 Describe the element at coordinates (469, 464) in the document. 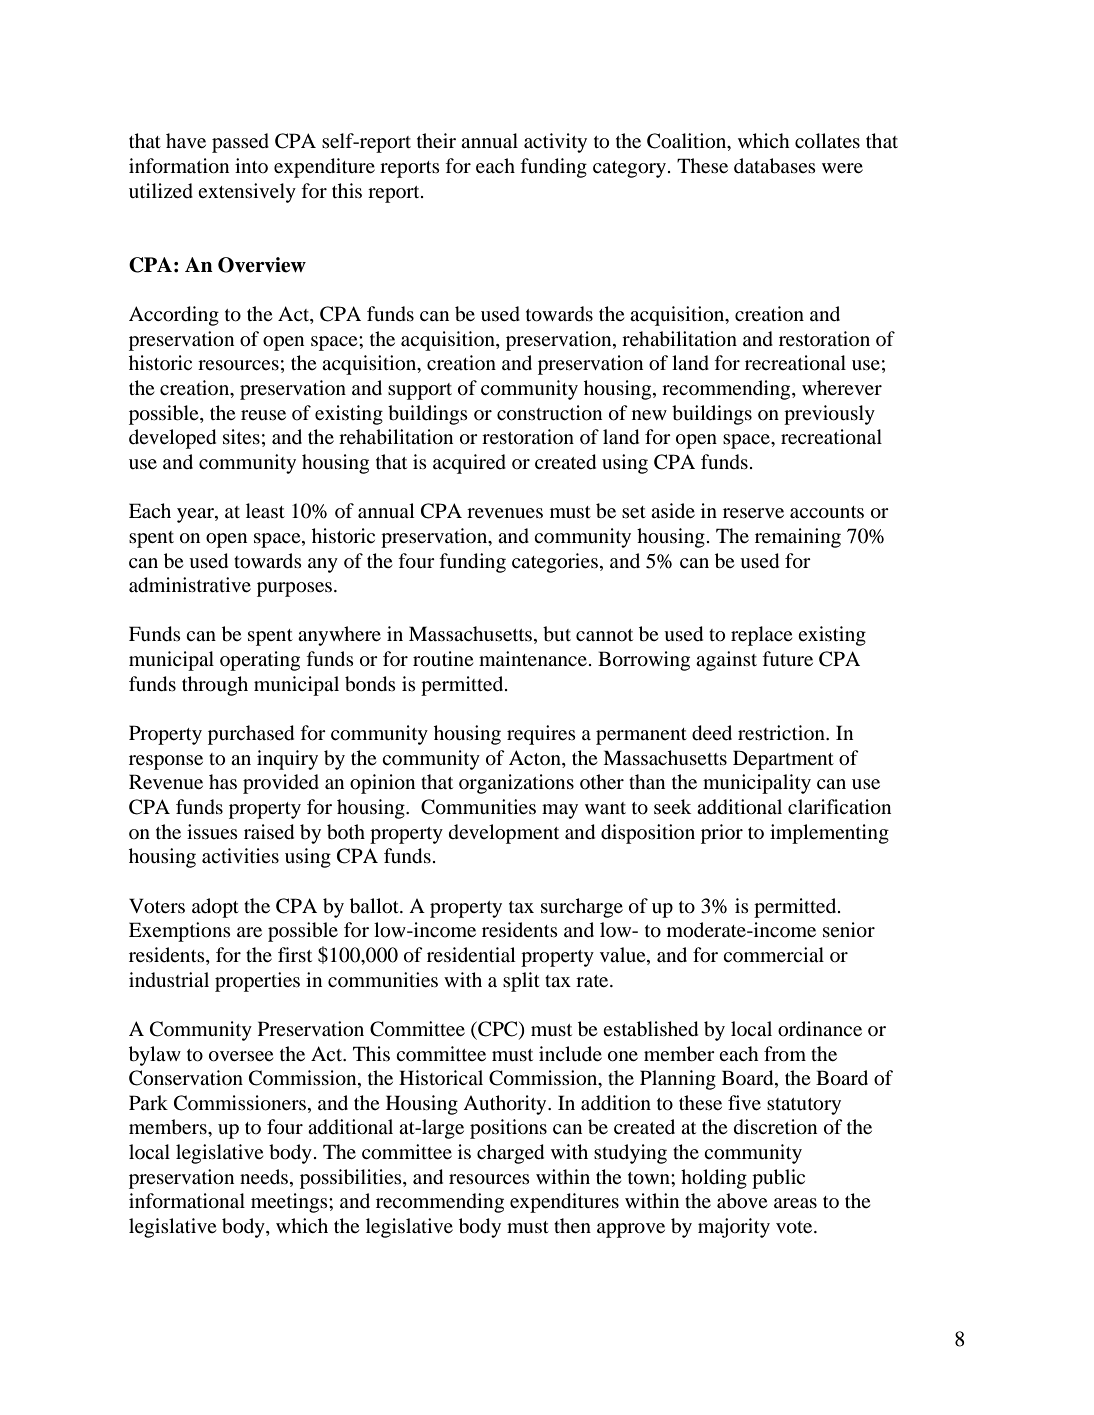

I see `acquired` at that location.
